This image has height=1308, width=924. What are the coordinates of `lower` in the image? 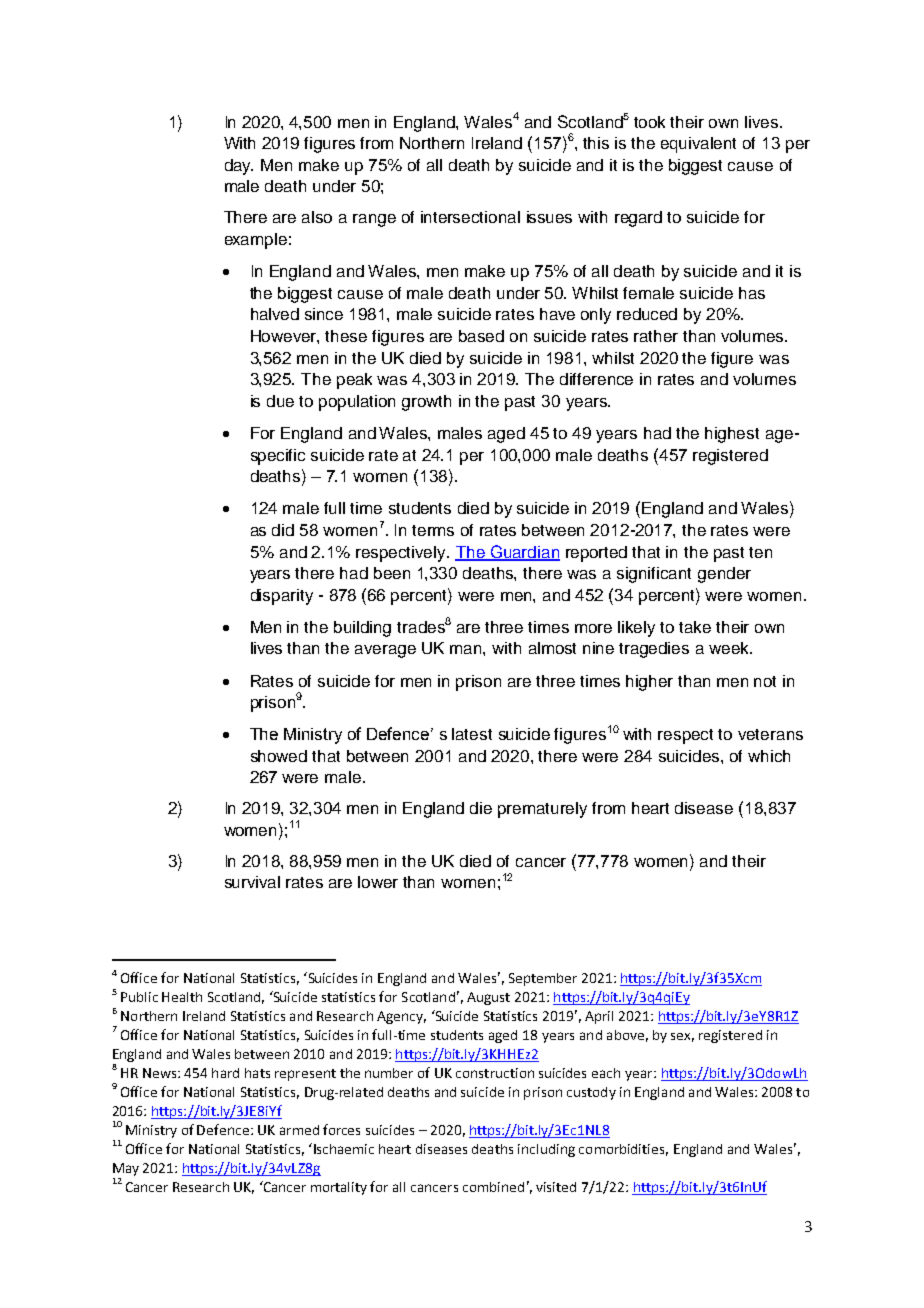 It's located at (378, 882).
